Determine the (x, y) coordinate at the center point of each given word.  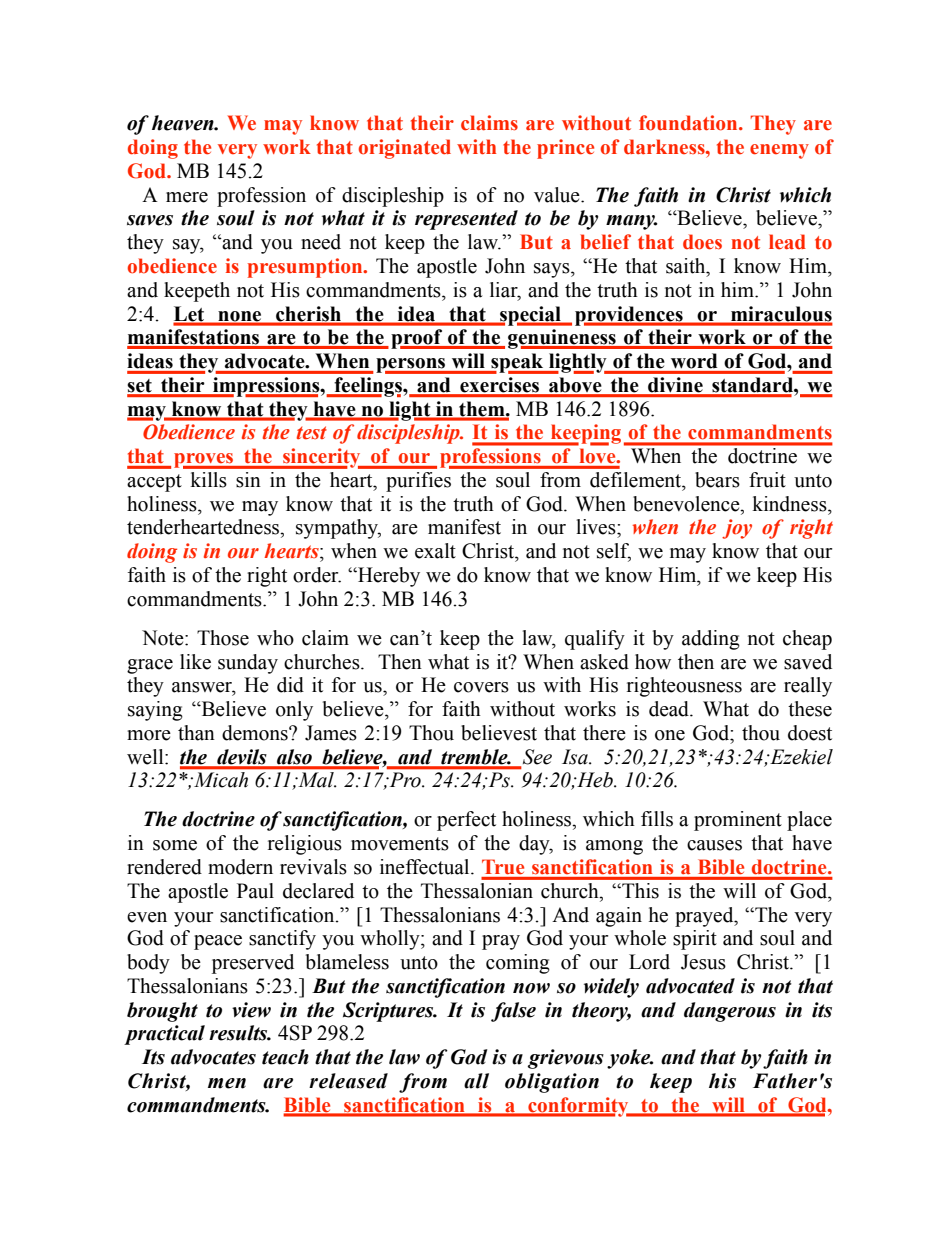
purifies (418, 482)
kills (208, 480)
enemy (779, 151)
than (196, 733)
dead (670, 709)
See (537, 757)
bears (717, 480)
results (239, 1033)
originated (405, 149)
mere (187, 197)
